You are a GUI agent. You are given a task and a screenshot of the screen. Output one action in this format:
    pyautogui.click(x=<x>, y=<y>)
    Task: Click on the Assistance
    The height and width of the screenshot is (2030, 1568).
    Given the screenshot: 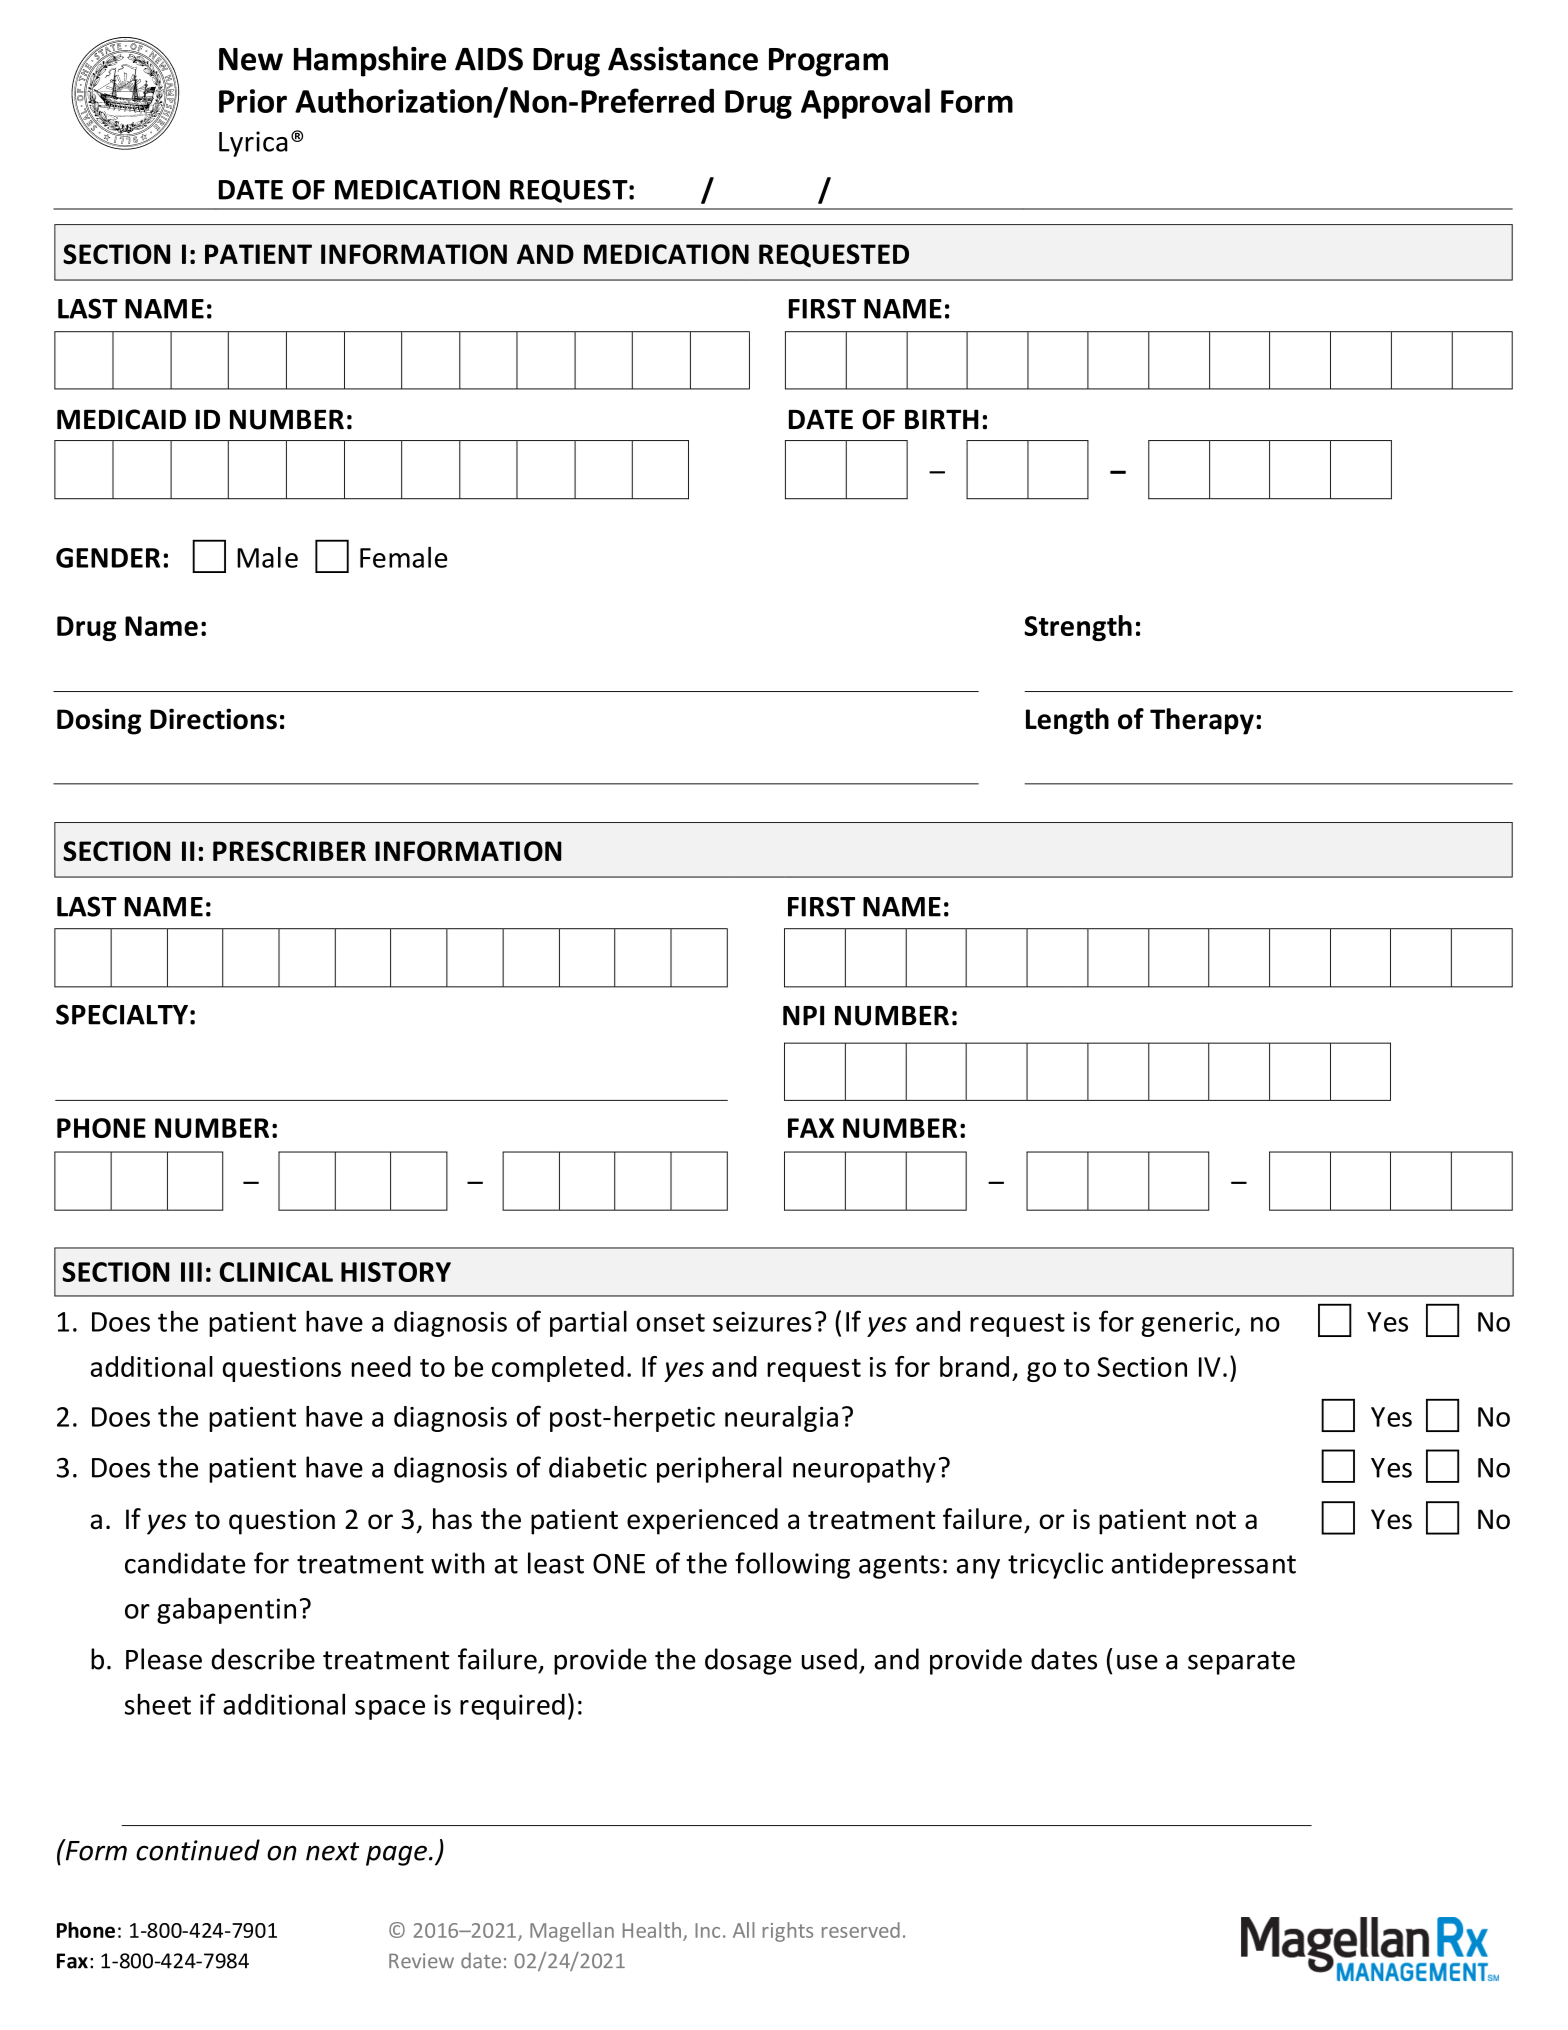 What is the action you would take?
    pyautogui.click(x=683, y=59)
